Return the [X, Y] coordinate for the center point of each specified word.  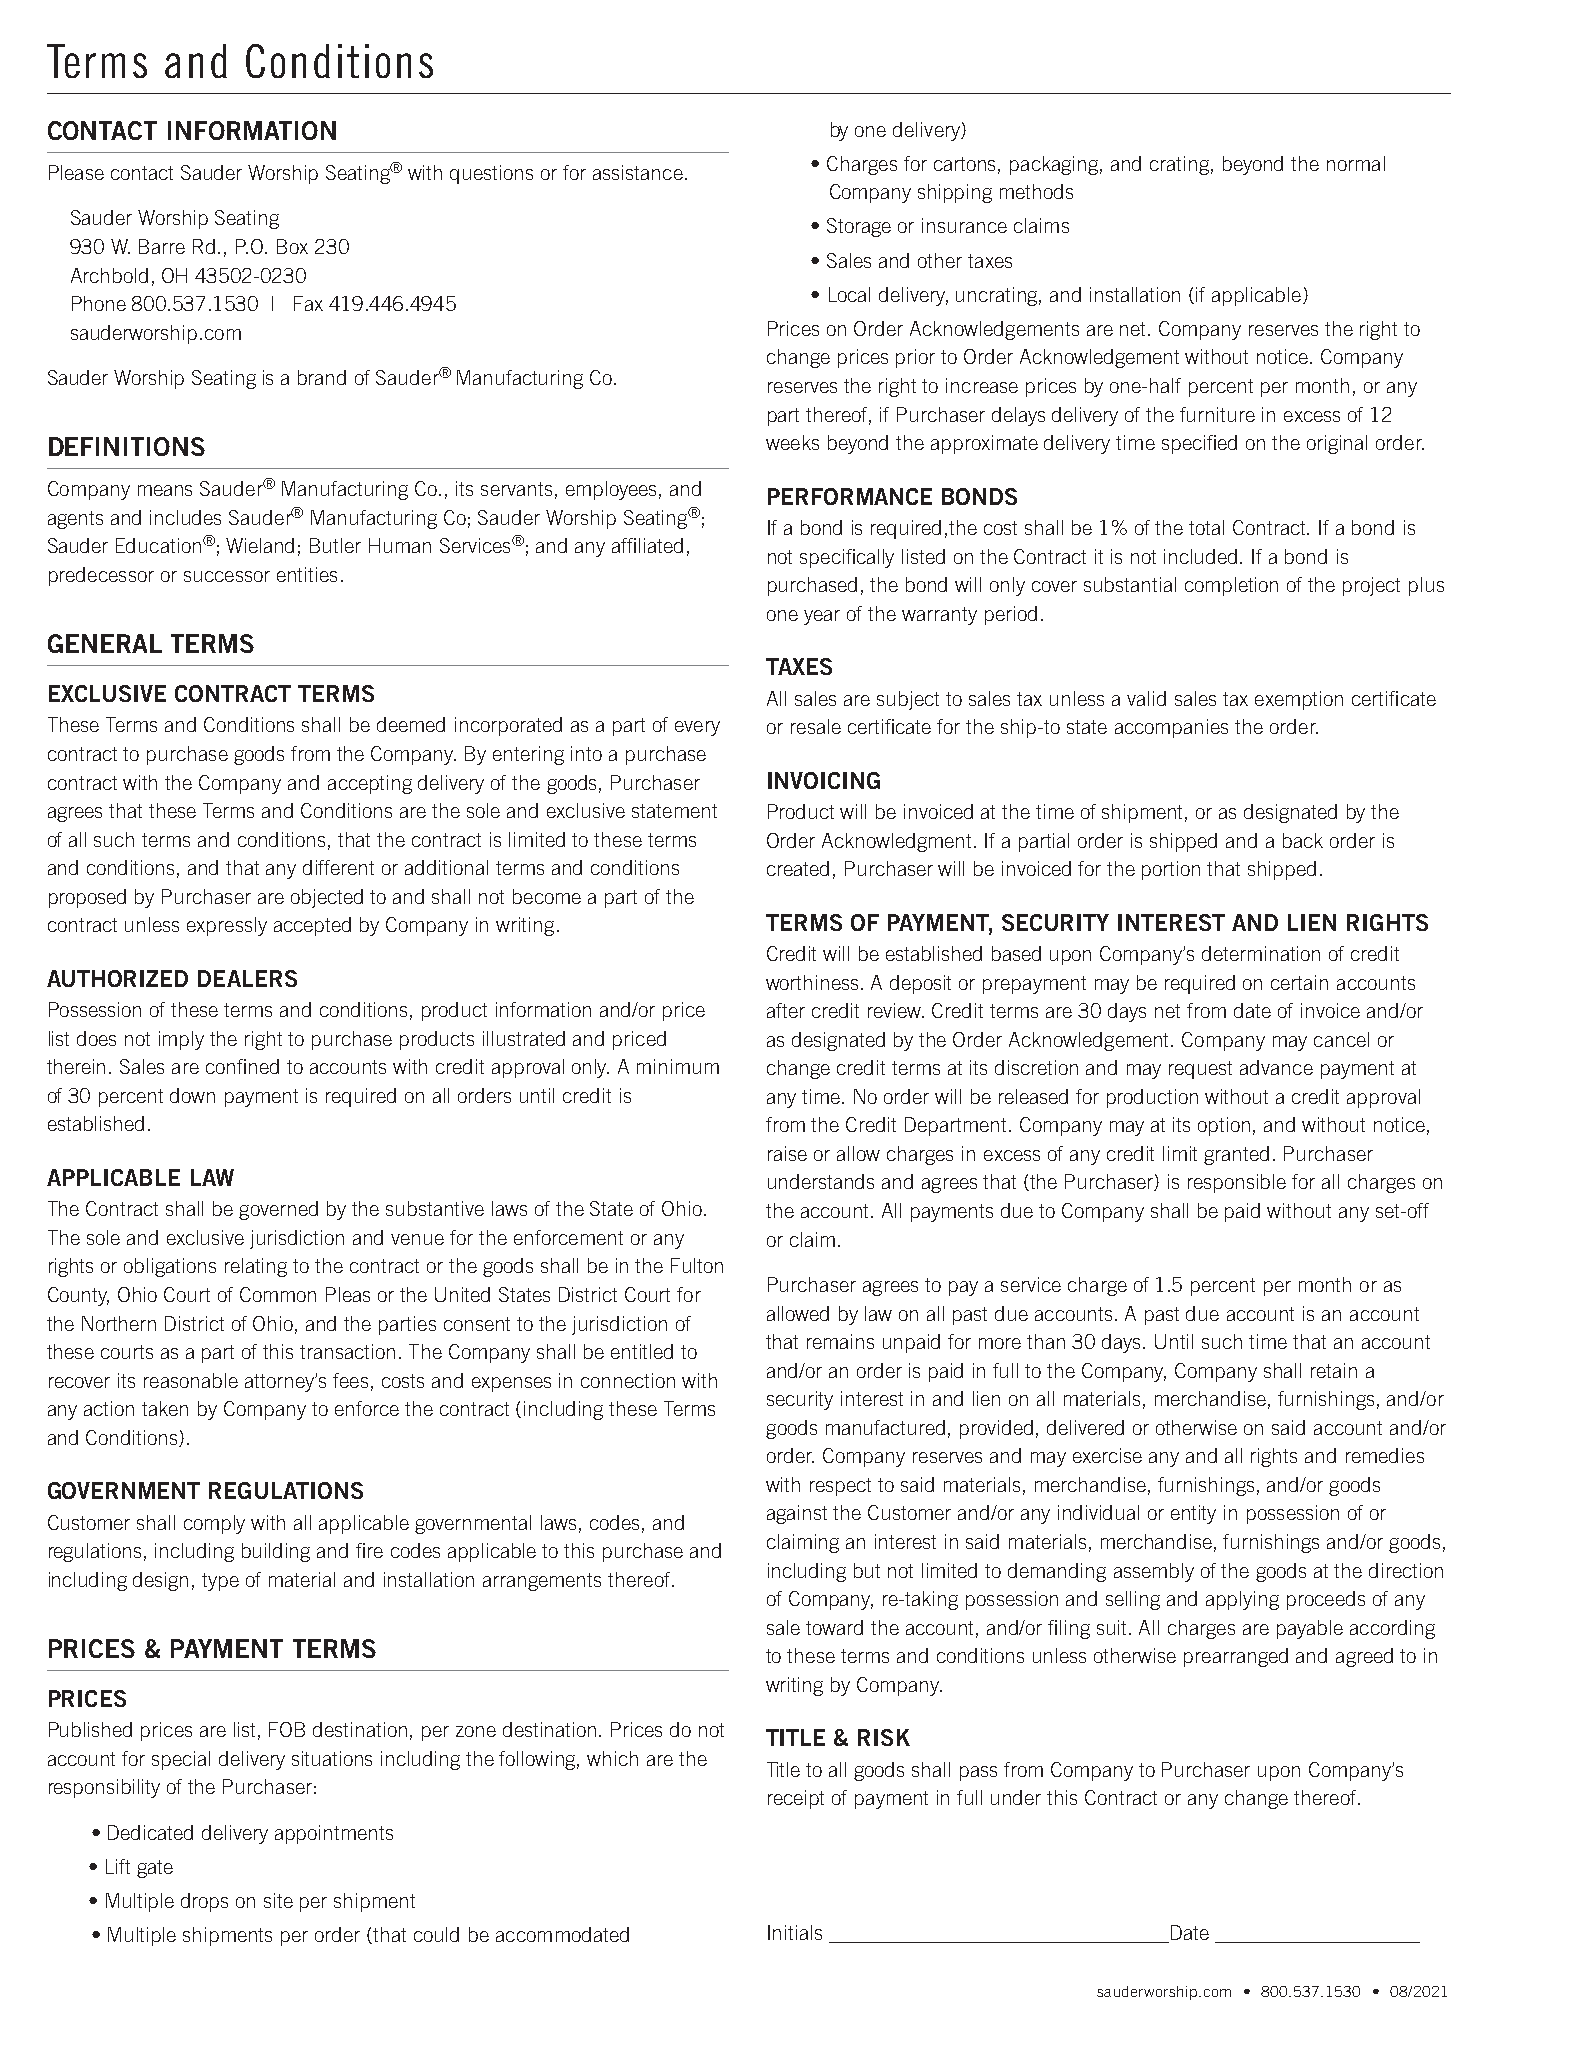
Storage [859, 227]
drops [204, 1902]
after [786, 1010]
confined [242, 1066]
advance [1276, 1067]
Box [292, 246]
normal [1356, 163]
